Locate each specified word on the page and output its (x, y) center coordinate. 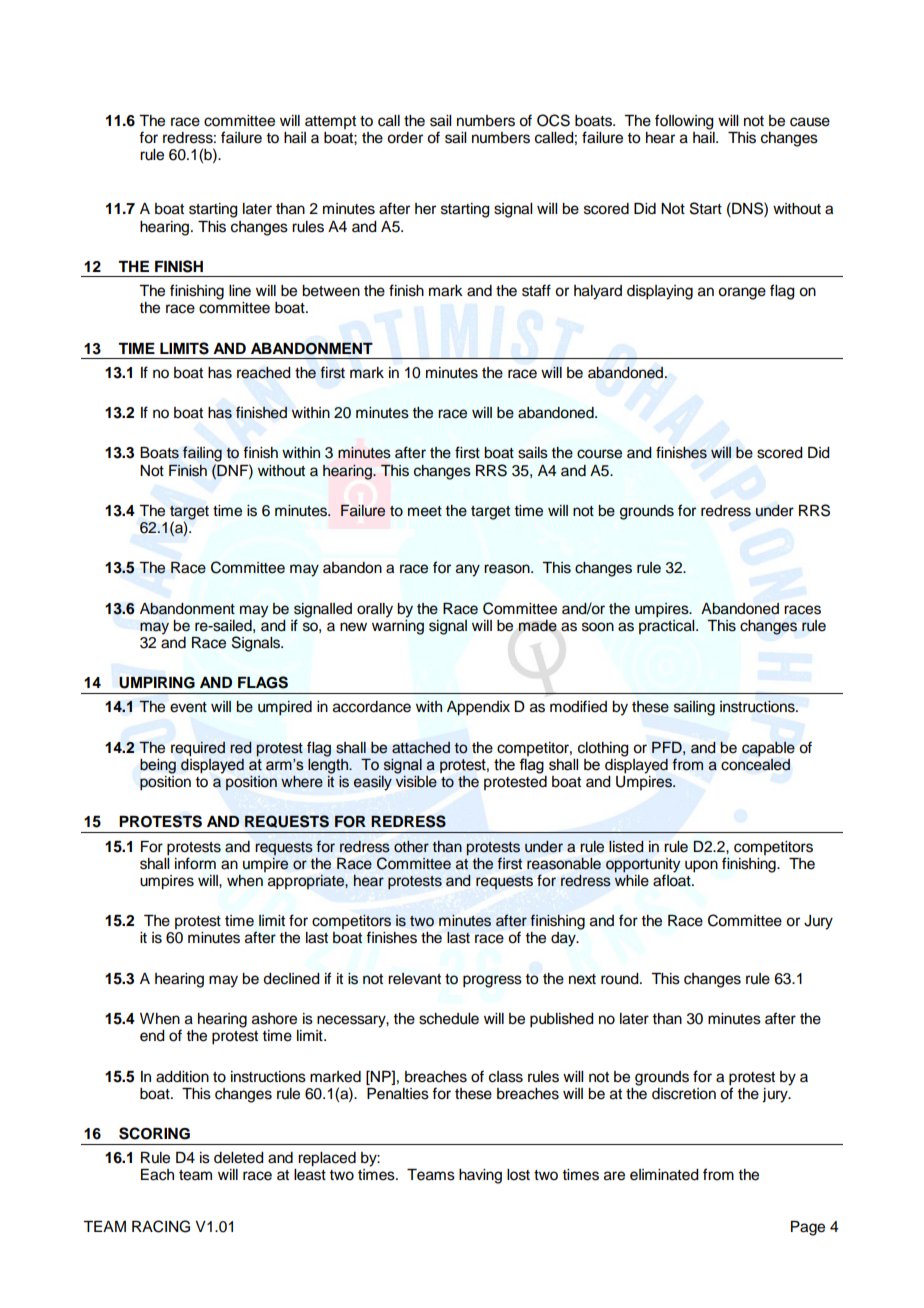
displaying (660, 292)
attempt (330, 122)
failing (202, 454)
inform (195, 863)
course (599, 454)
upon (701, 866)
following (684, 122)
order (405, 138)
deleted (239, 1158)
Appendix (478, 708)
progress (492, 981)
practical (668, 625)
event (188, 707)
